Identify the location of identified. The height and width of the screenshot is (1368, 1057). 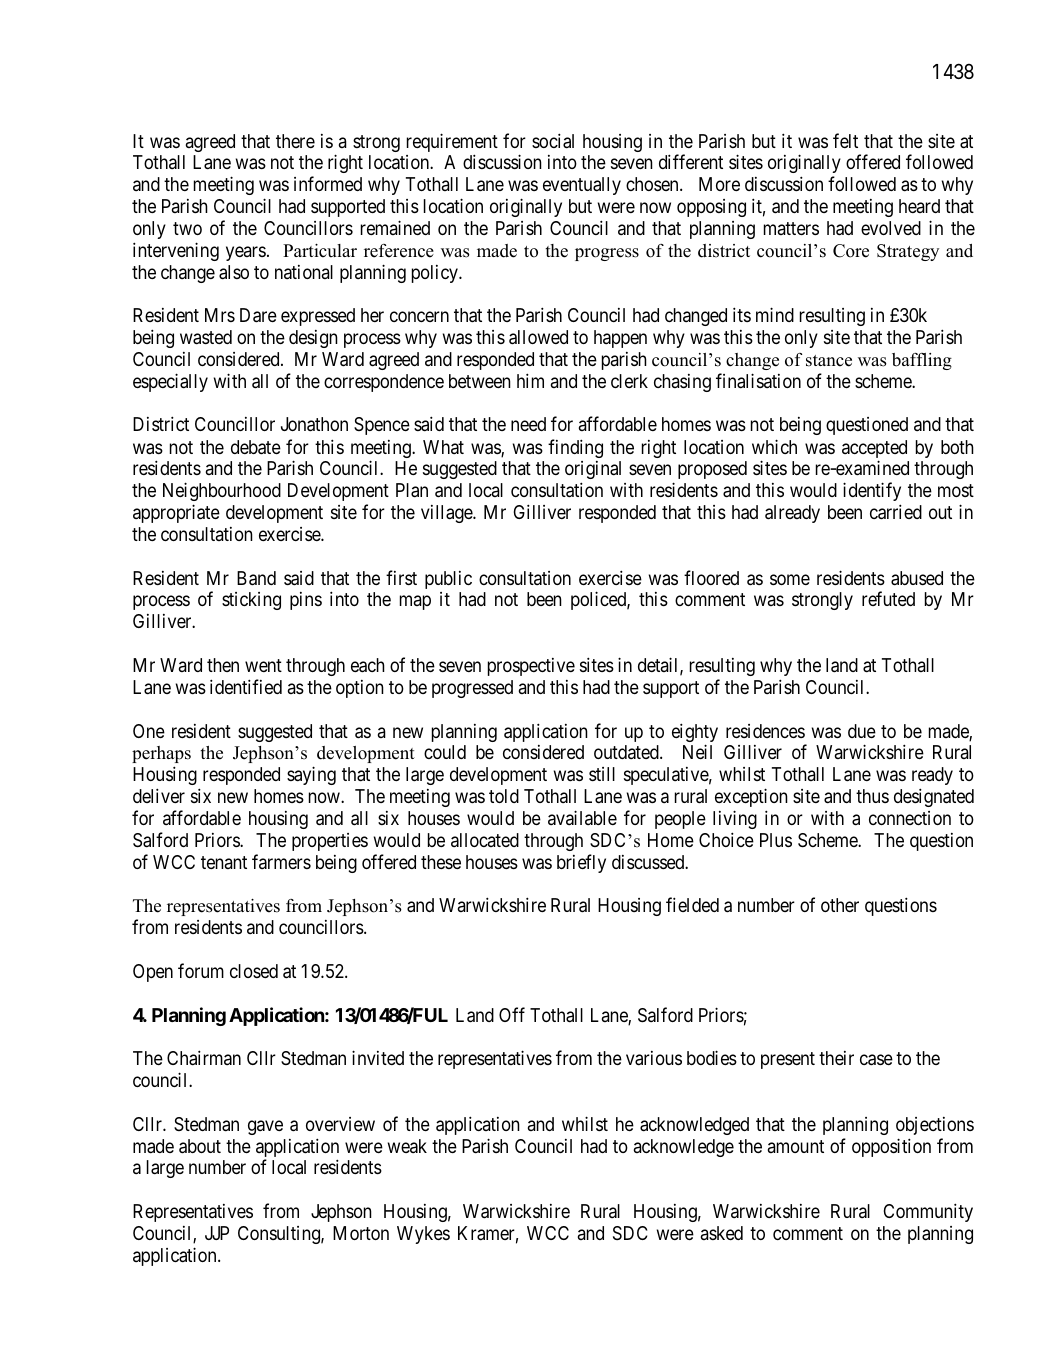
(246, 686).
